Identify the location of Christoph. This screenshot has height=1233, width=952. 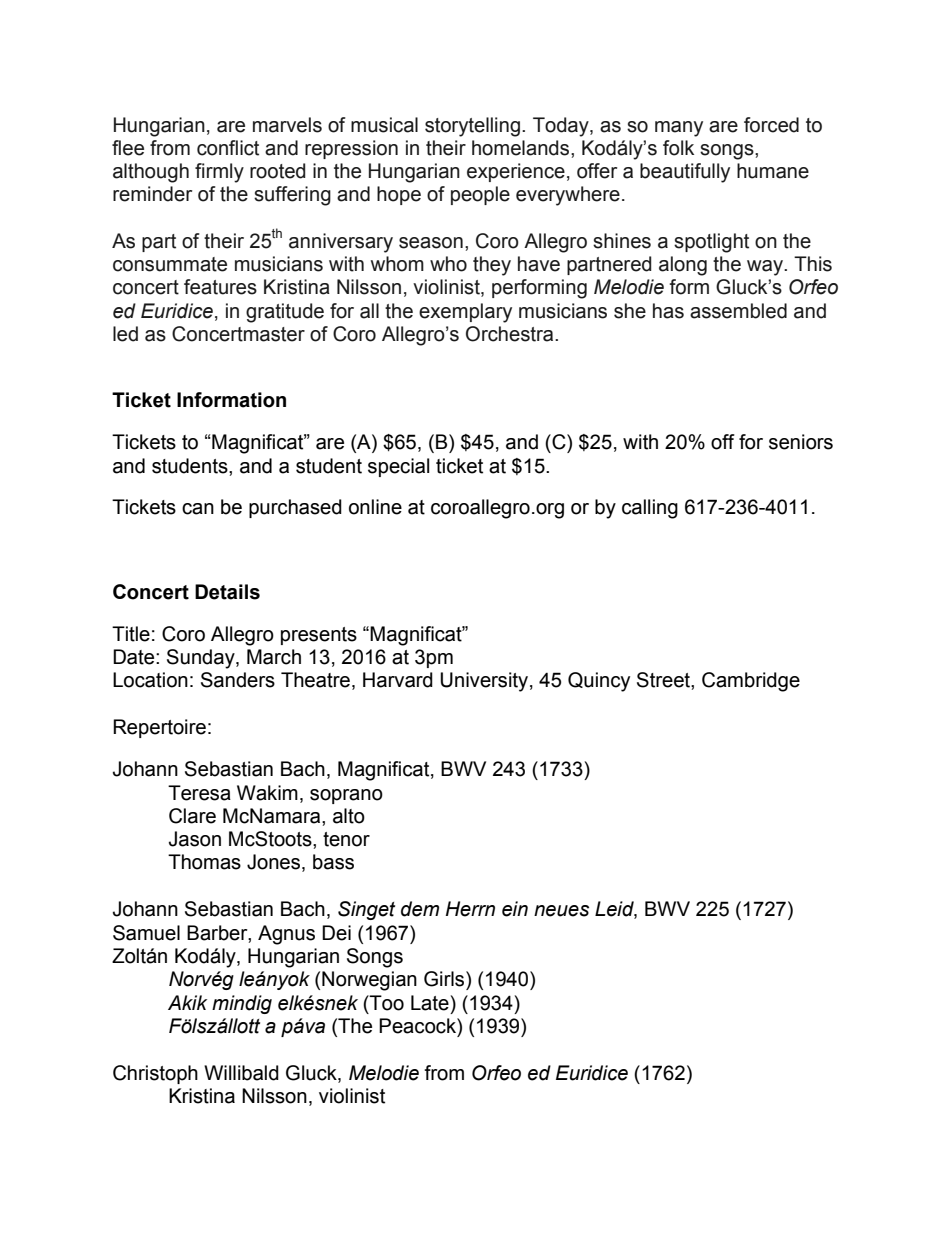
(155, 1074).
